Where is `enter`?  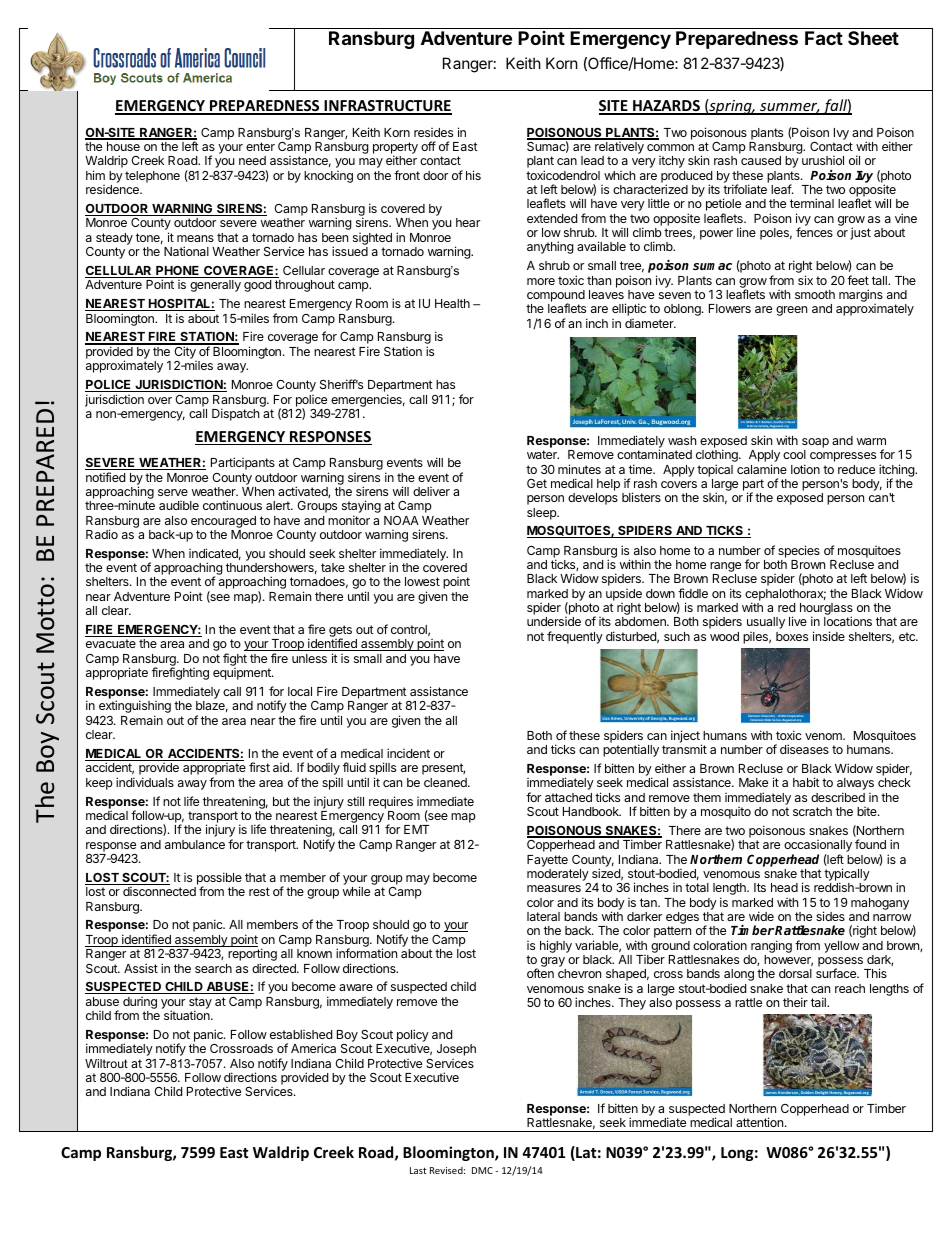 enter is located at coordinates (260, 146).
